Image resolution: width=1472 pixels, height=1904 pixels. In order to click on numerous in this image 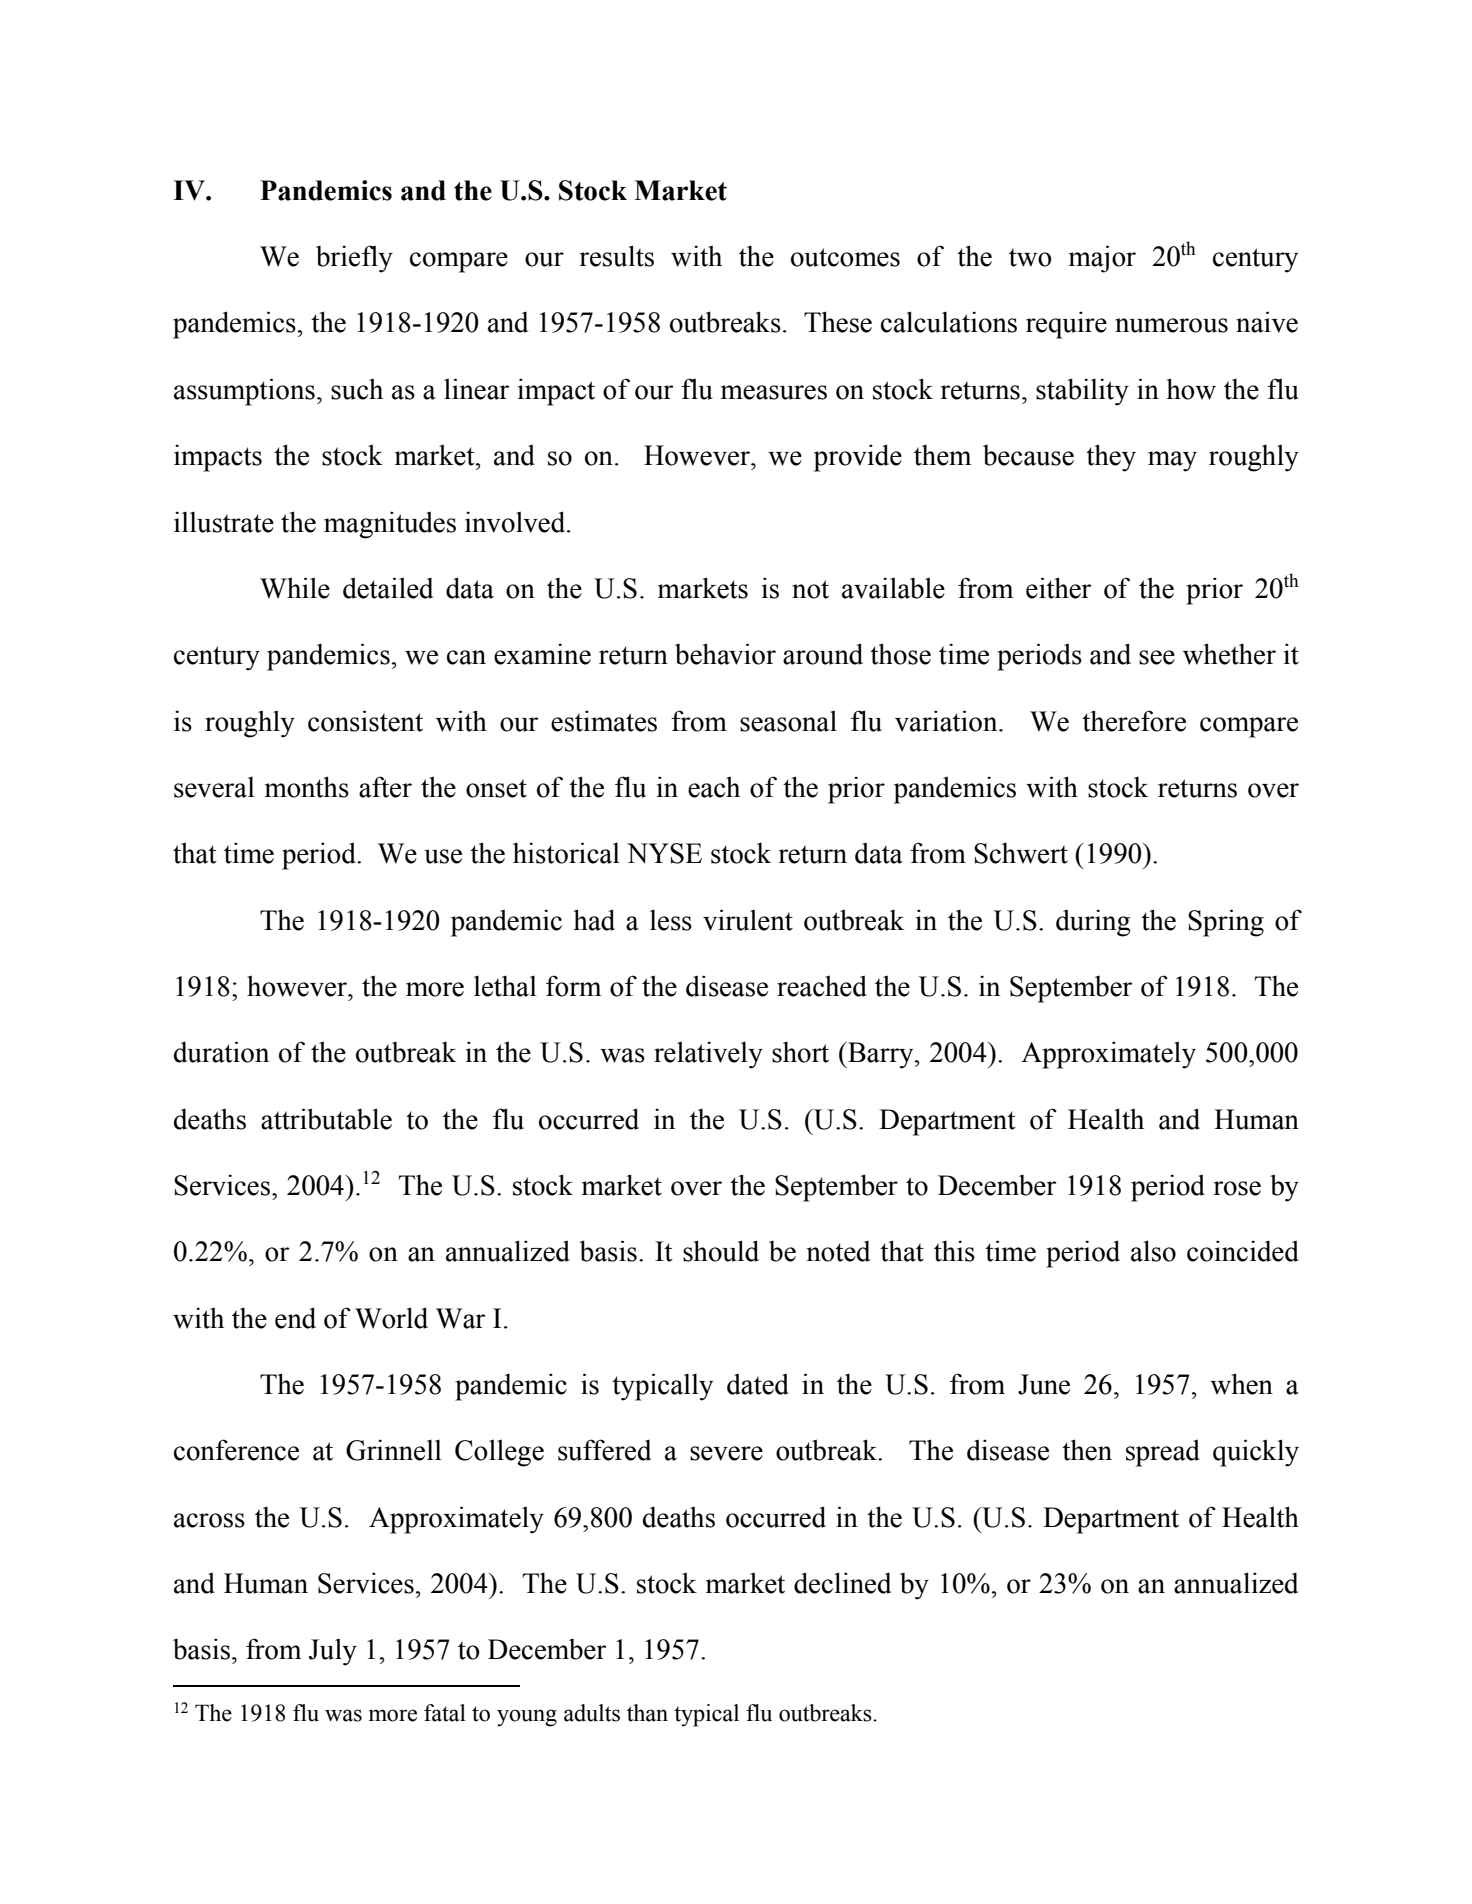, I will do `click(1171, 325)`.
